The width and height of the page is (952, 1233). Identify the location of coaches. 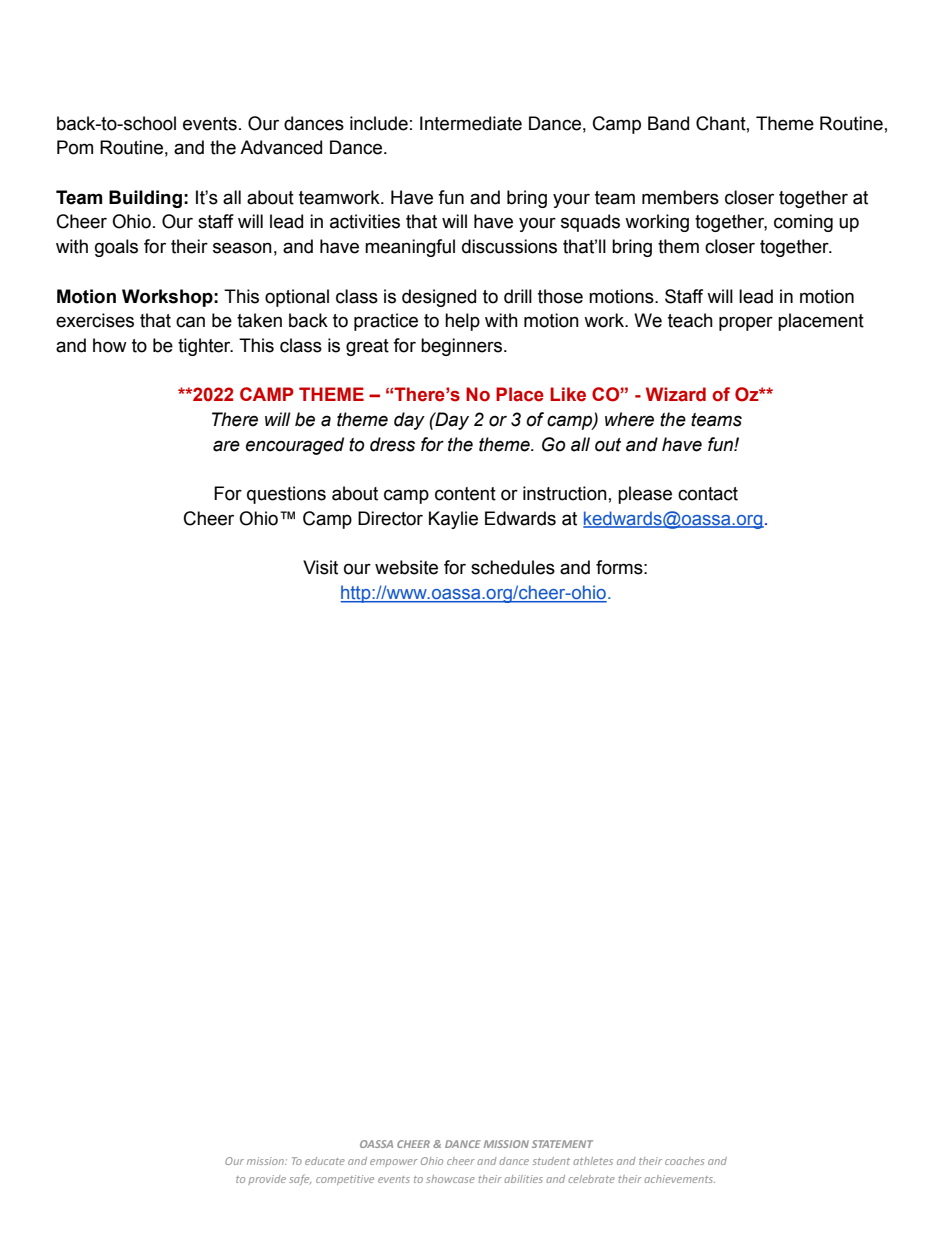
(684, 1161).
